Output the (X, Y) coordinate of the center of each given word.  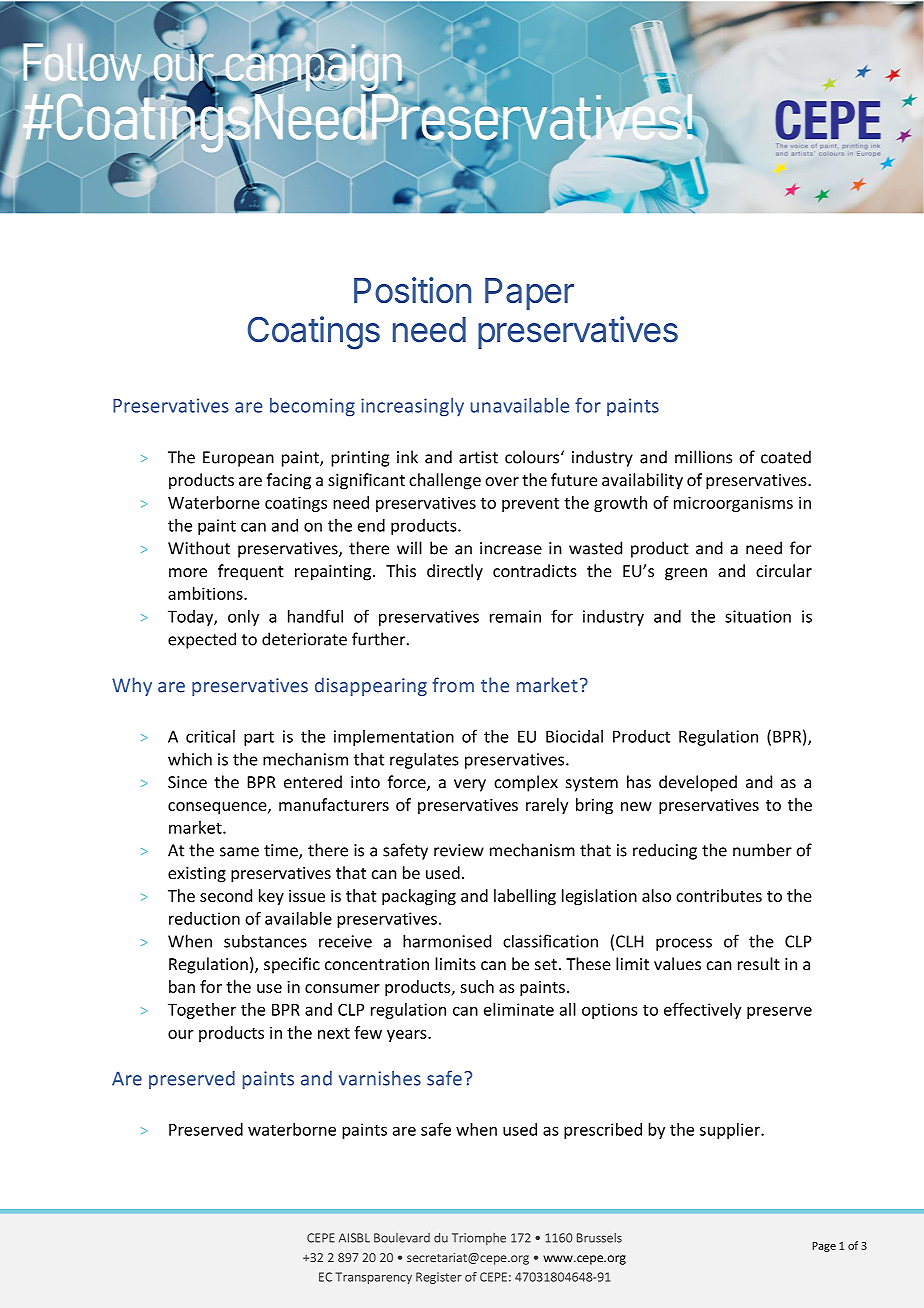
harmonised (447, 941)
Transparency (374, 1278)
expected (202, 640)
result (759, 964)
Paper (529, 294)
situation (758, 616)
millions (703, 457)
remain (515, 616)
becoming (312, 407)
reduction (204, 918)
